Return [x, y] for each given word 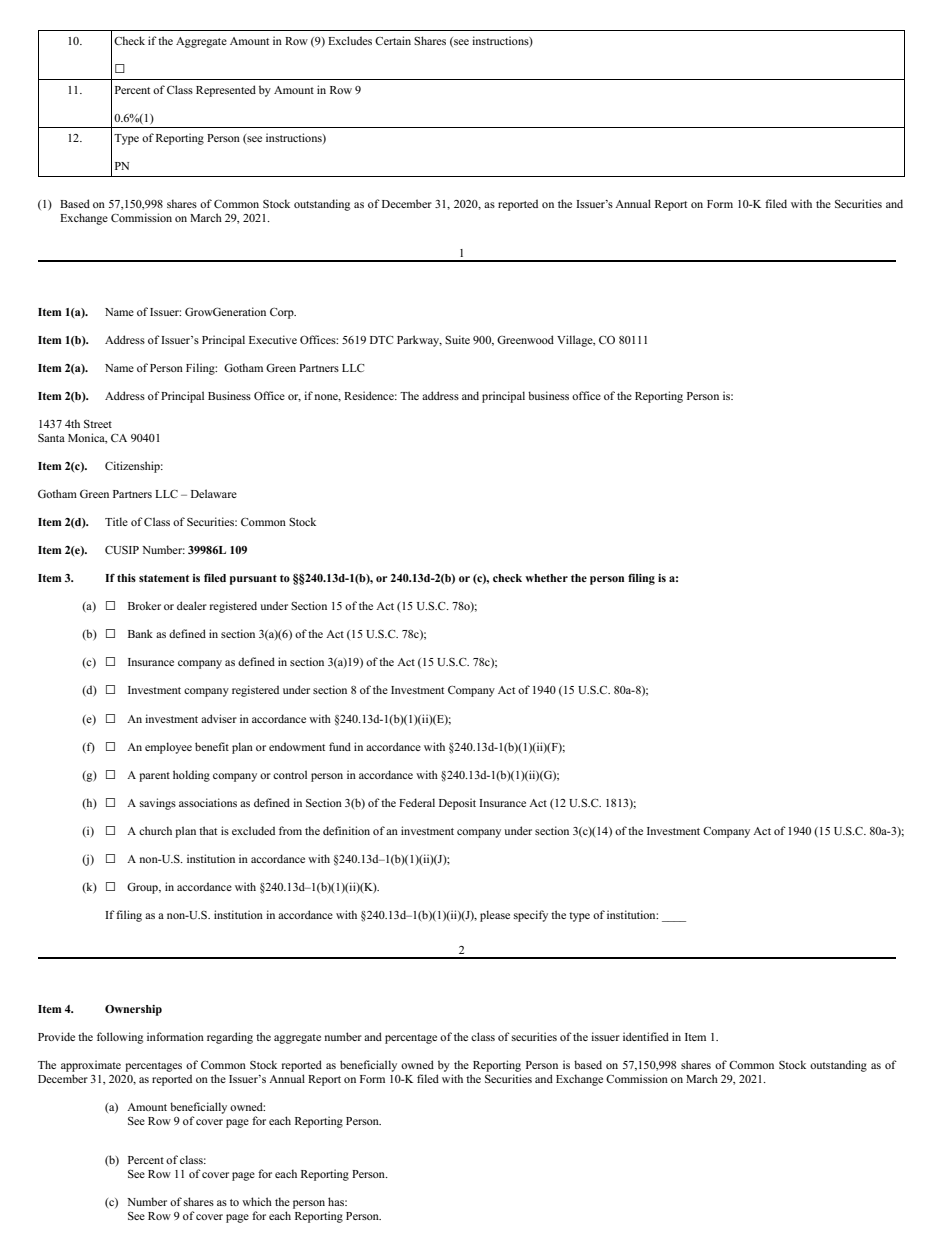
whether [546, 578]
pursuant [253, 580]
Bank [140, 633]
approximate [91, 1066]
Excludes [350, 40]
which [257, 1201]
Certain [393, 40]
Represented [226, 91]
